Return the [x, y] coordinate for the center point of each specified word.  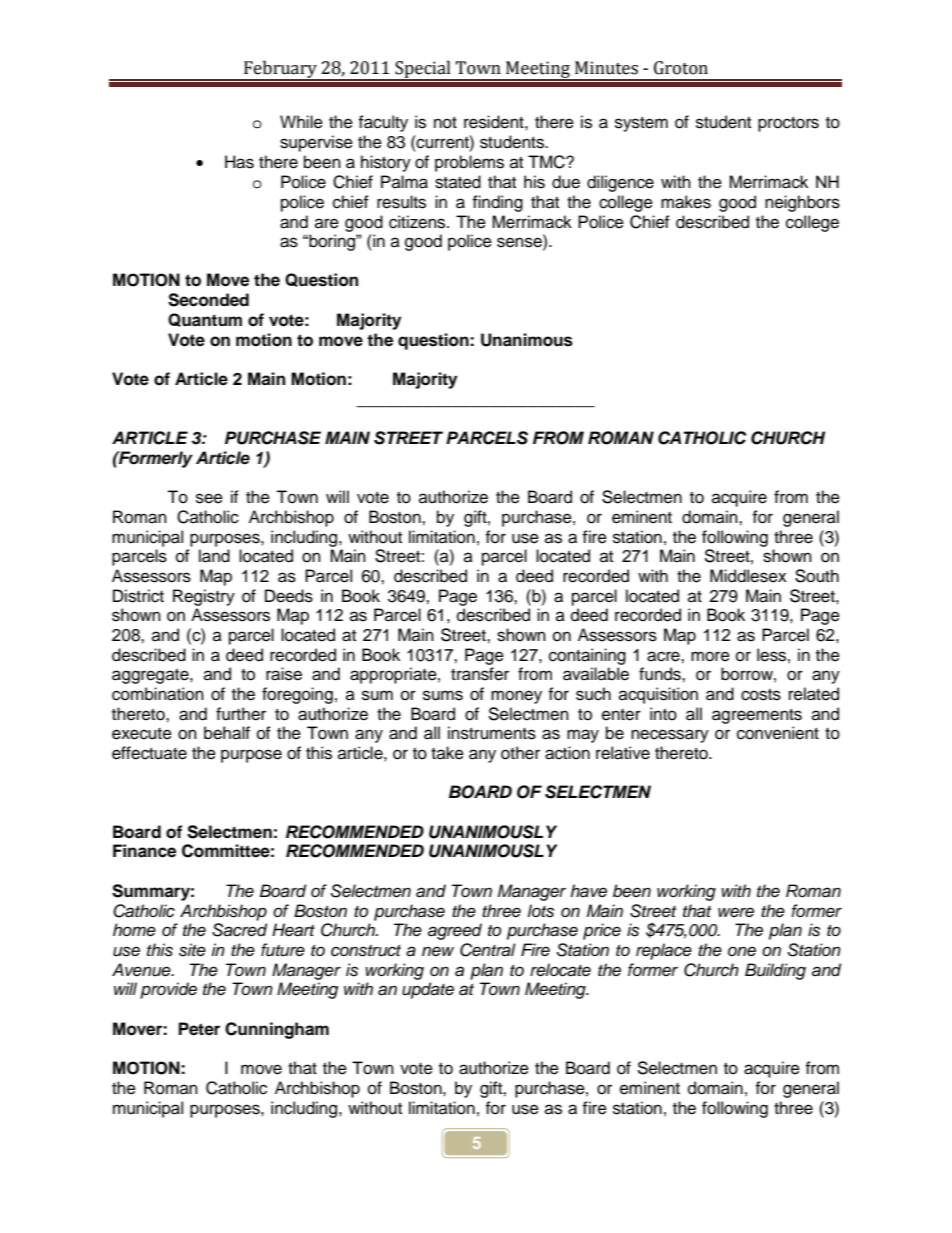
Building [775, 971]
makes [686, 202]
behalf [227, 733]
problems [469, 163]
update [428, 990]
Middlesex [748, 576]
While [301, 122]
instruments [492, 733]
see [209, 498]
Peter [199, 1029]
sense [520, 243]
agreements [757, 716]
